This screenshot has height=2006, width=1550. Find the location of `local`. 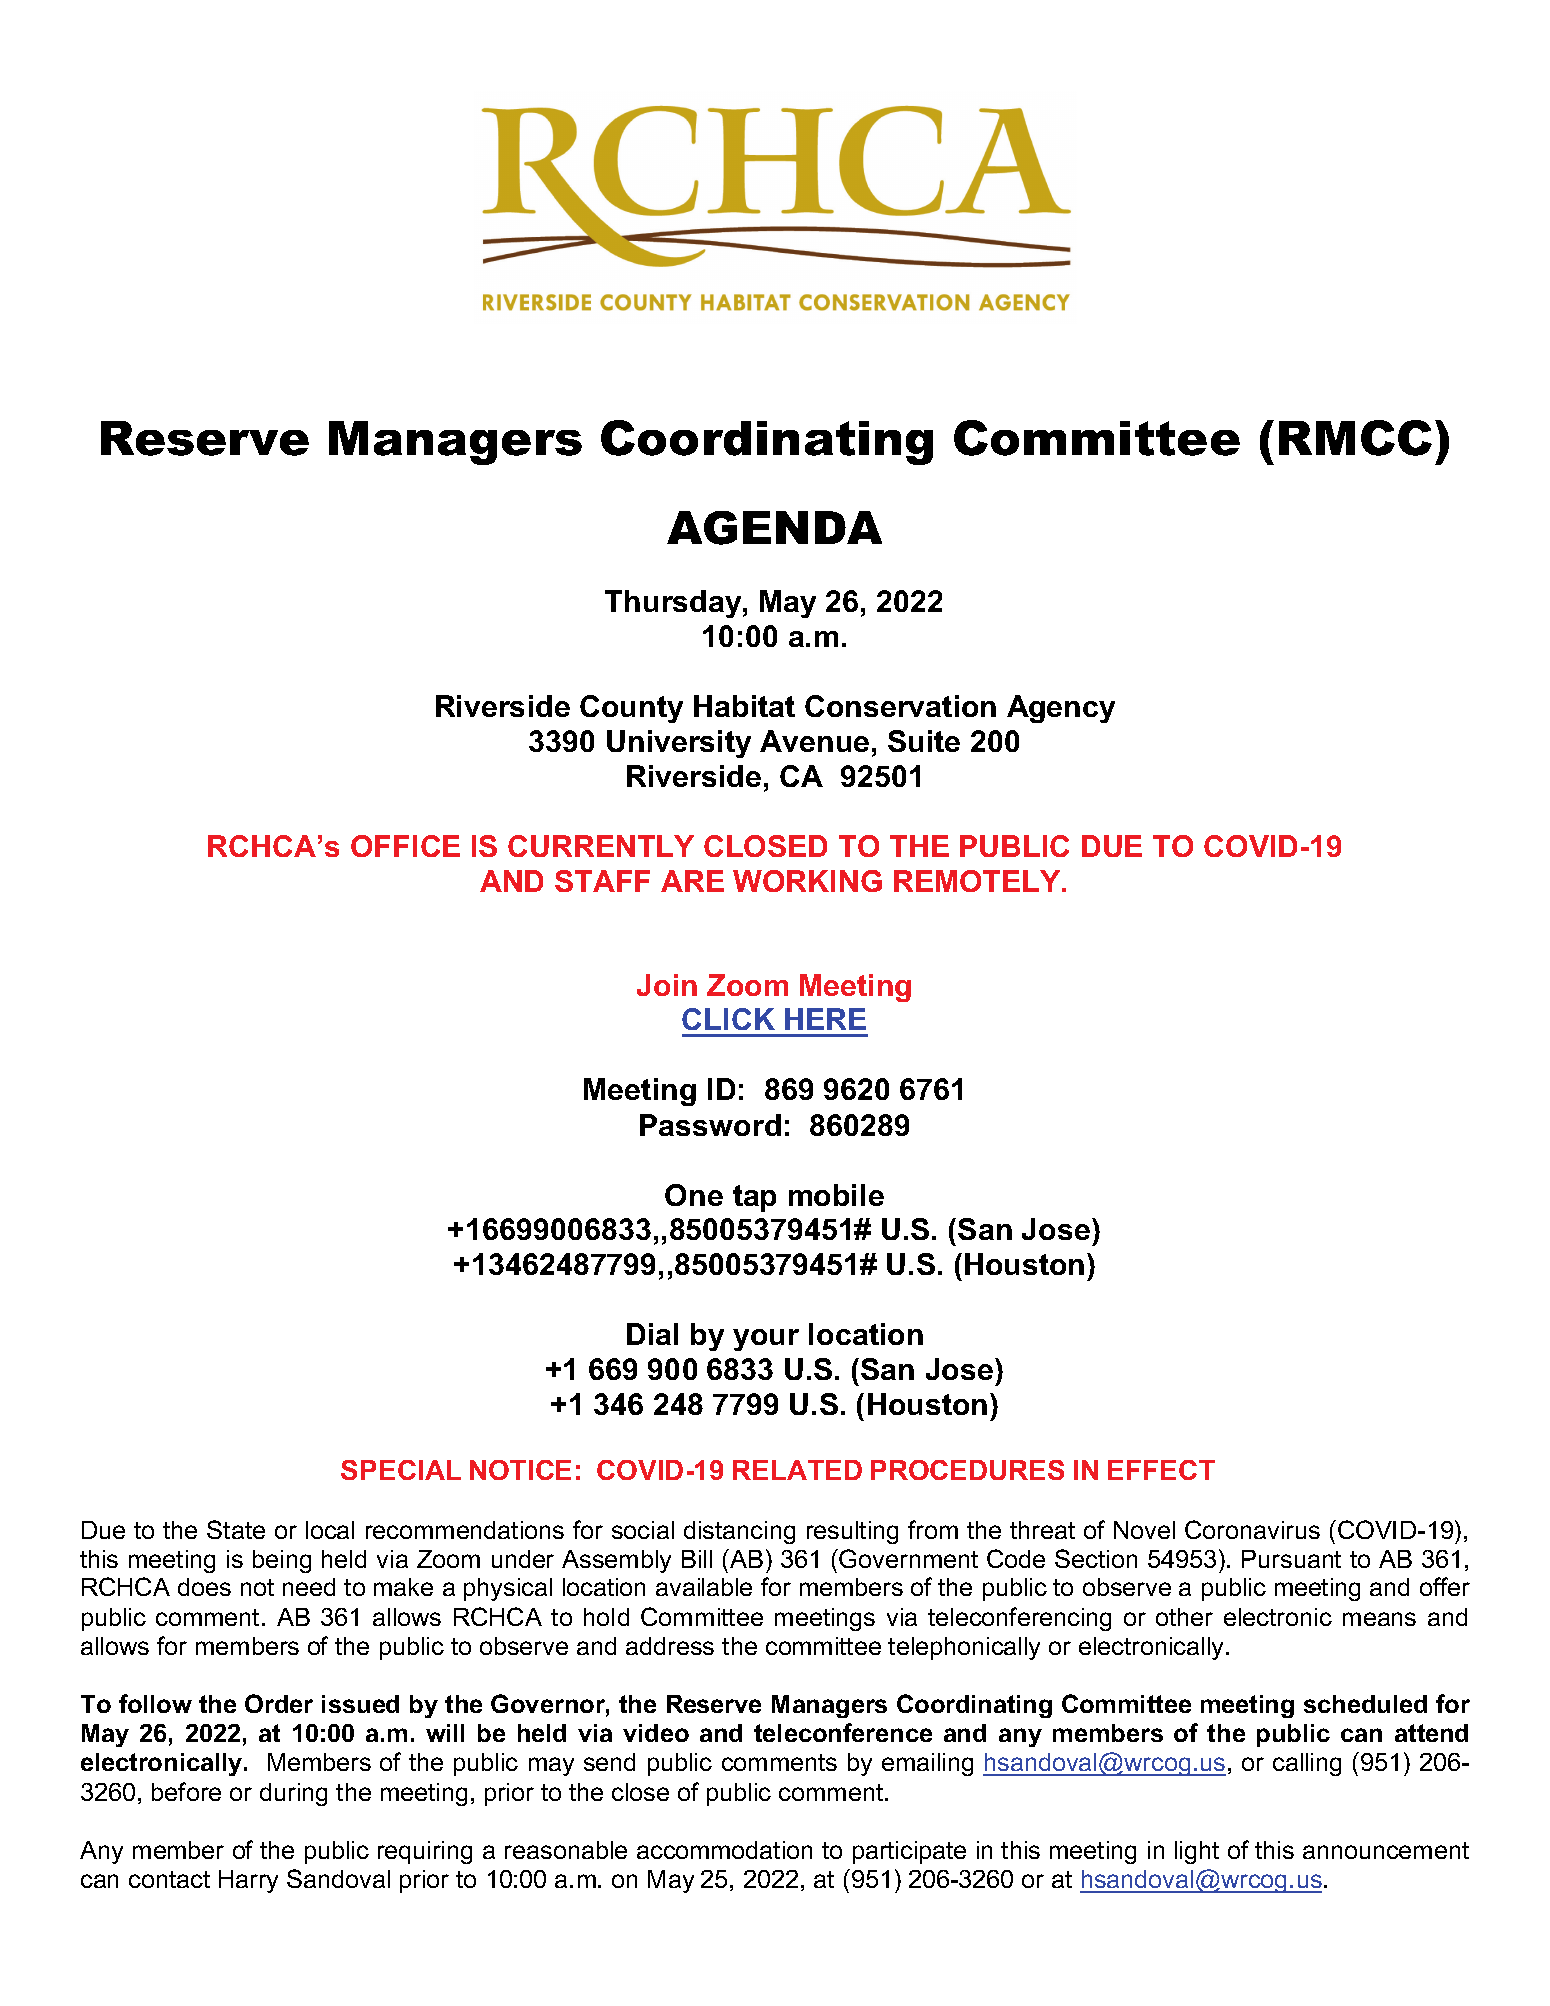

local is located at coordinates (330, 1530).
